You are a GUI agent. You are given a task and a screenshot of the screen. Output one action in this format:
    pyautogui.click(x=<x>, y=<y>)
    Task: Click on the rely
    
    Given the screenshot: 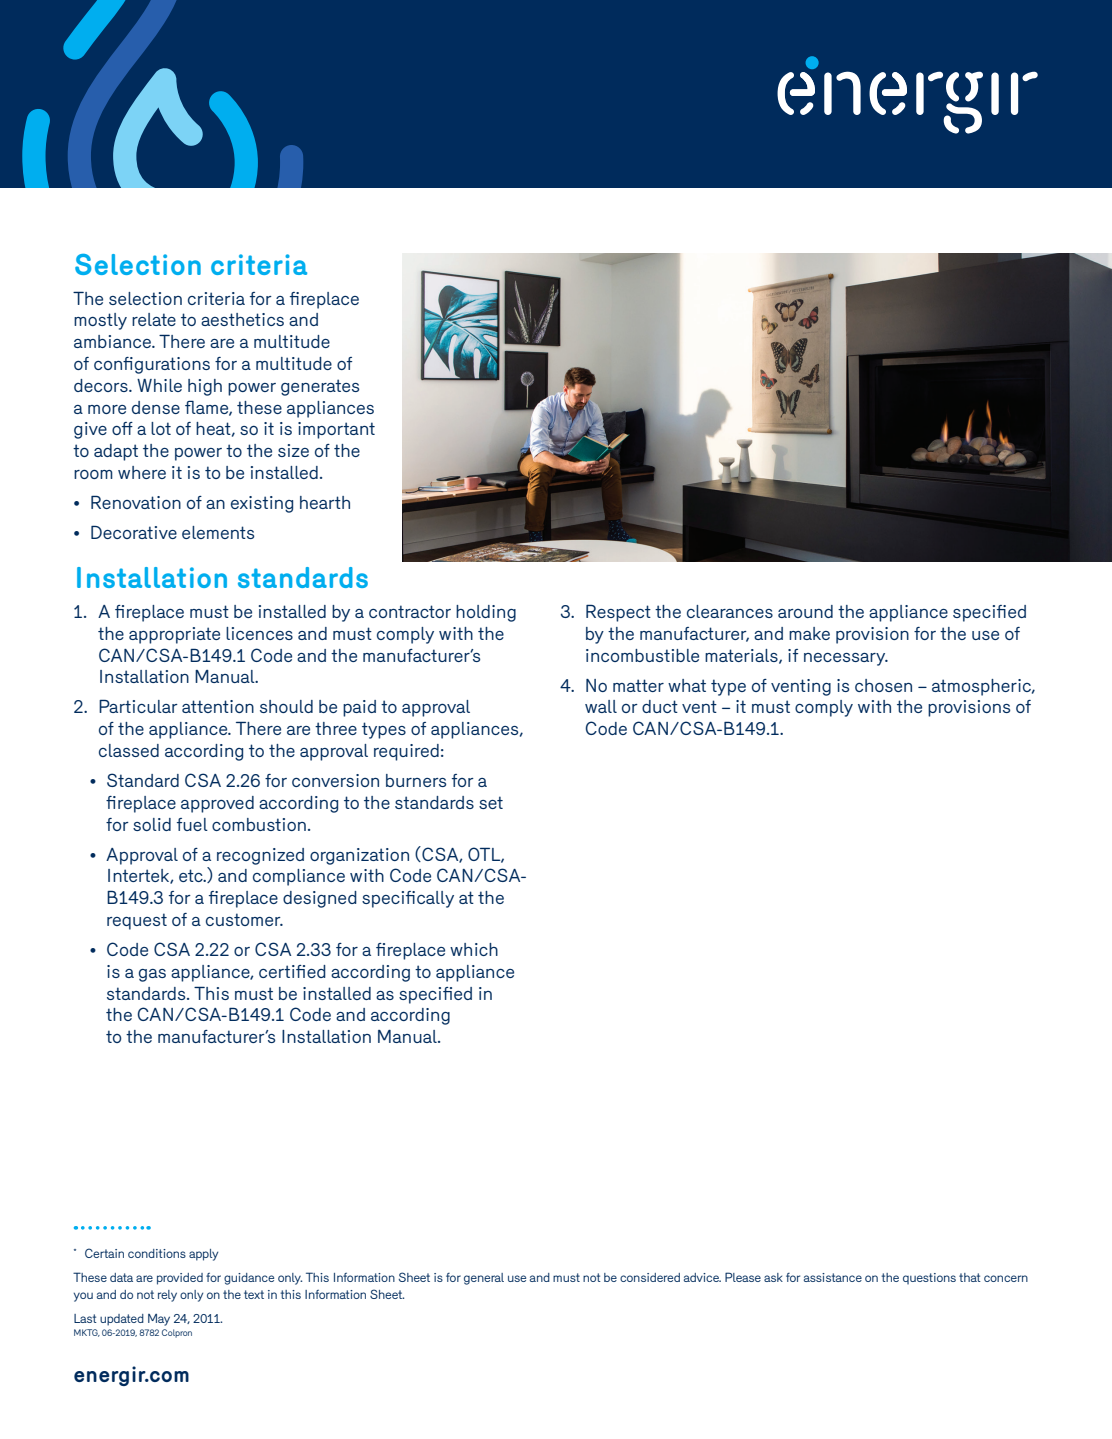 What is the action you would take?
    pyautogui.click(x=167, y=1296)
